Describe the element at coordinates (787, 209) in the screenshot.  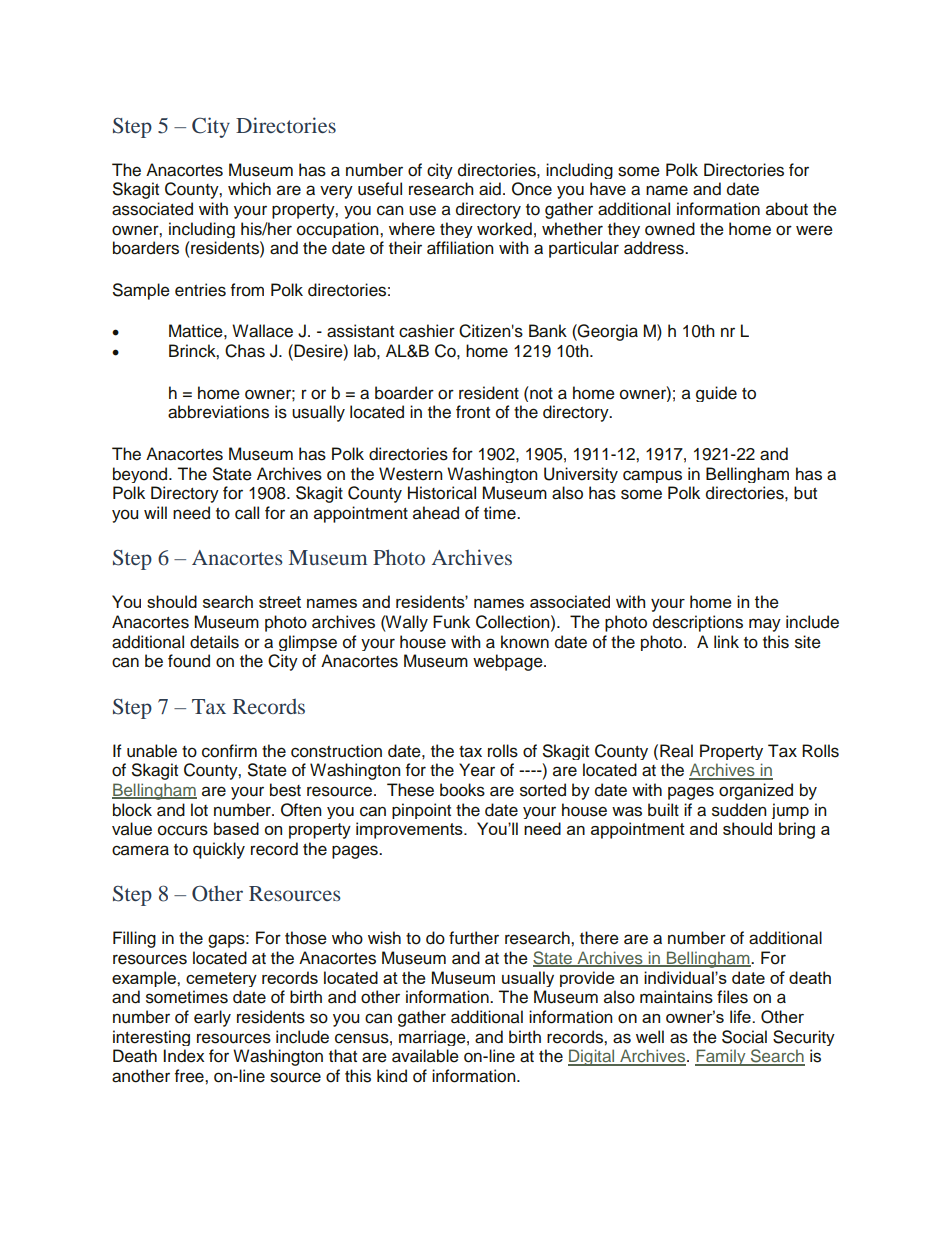
I see `about` at that location.
